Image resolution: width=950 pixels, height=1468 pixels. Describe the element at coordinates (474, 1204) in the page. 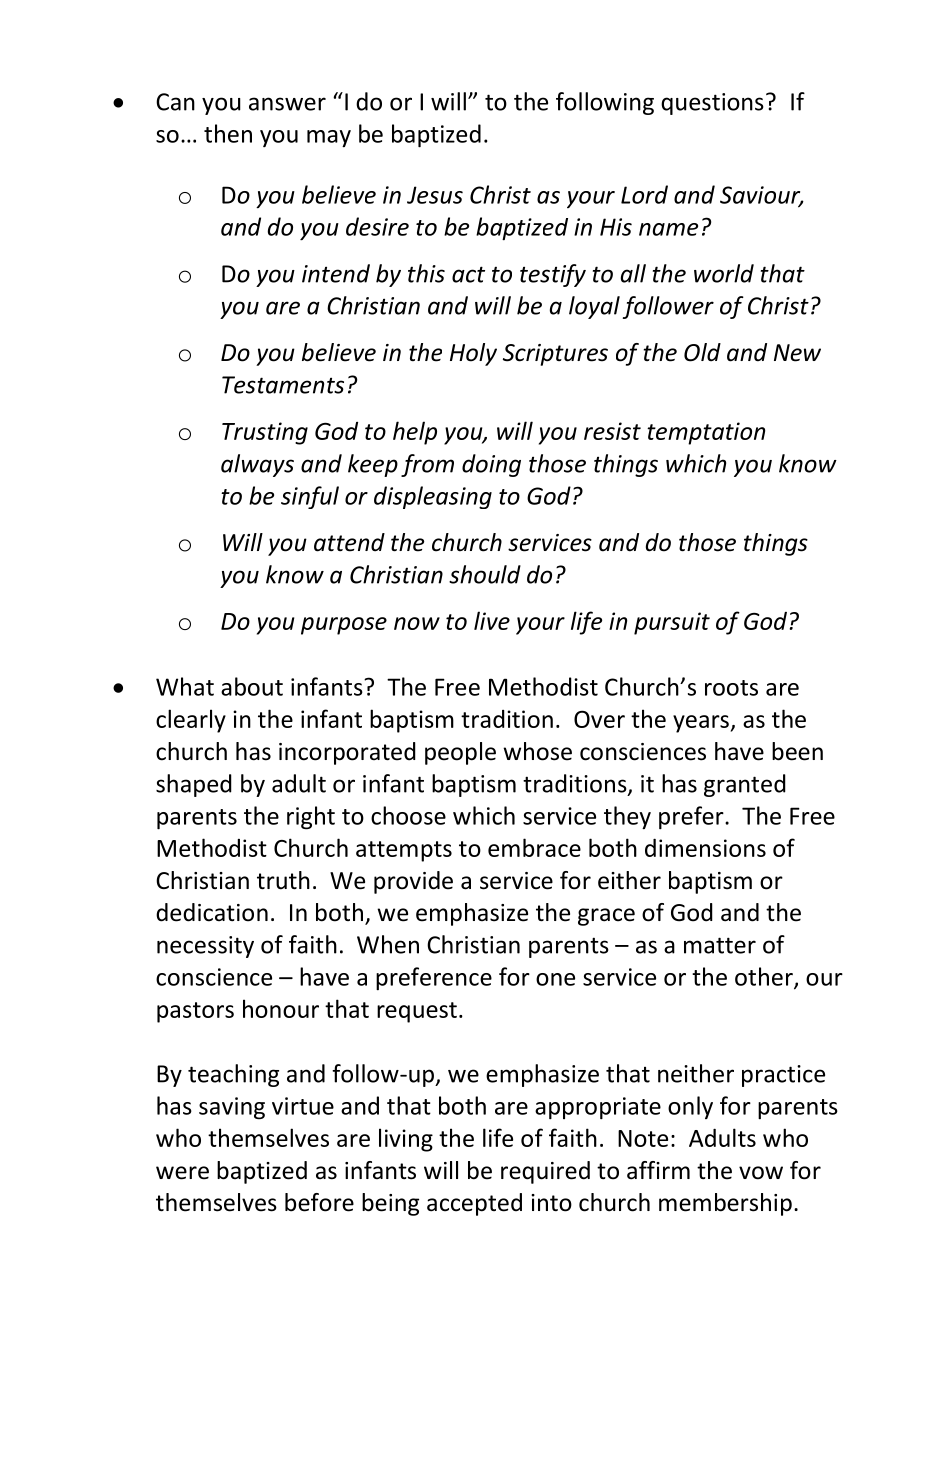

I see `accepted` at that location.
